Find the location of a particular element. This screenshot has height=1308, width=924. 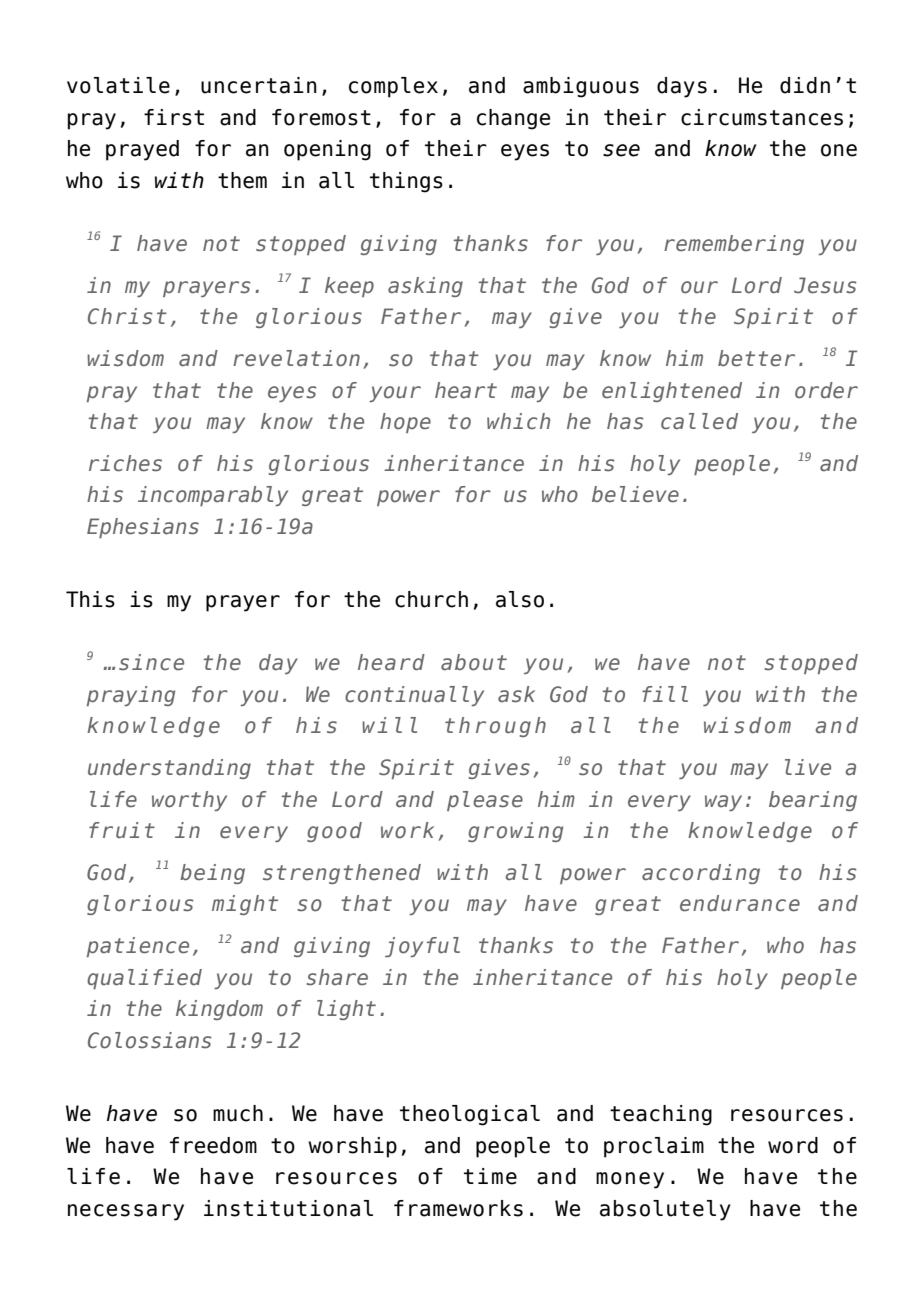

through is located at coordinates (495, 727).
